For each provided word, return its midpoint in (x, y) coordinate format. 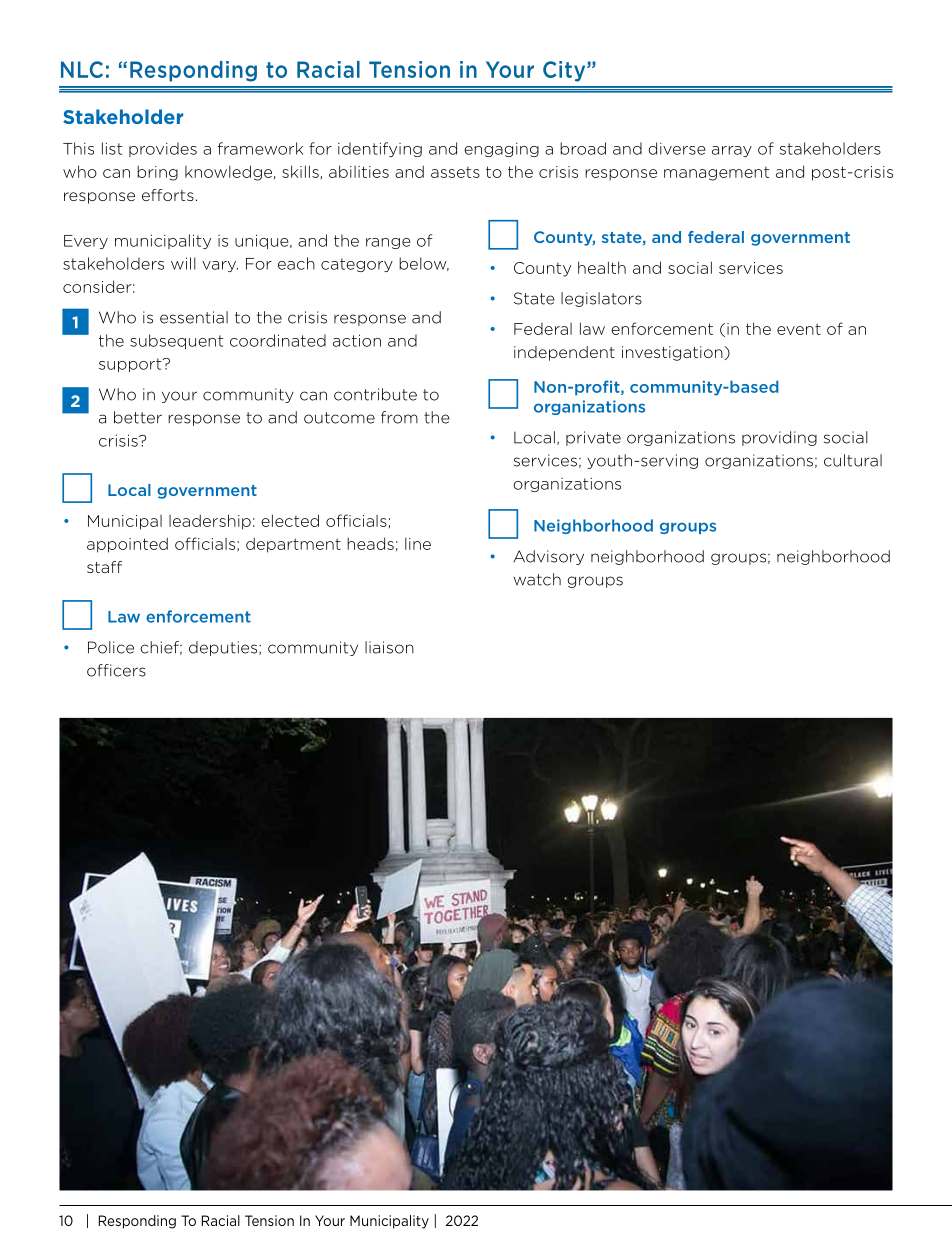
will (183, 263)
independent (564, 353)
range (388, 243)
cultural (853, 460)
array (732, 151)
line (418, 544)
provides (163, 149)
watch (537, 579)
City (565, 71)
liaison (389, 647)
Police (111, 647)
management (716, 173)
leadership (210, 522)
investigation (673, 353)
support (131, 365)
